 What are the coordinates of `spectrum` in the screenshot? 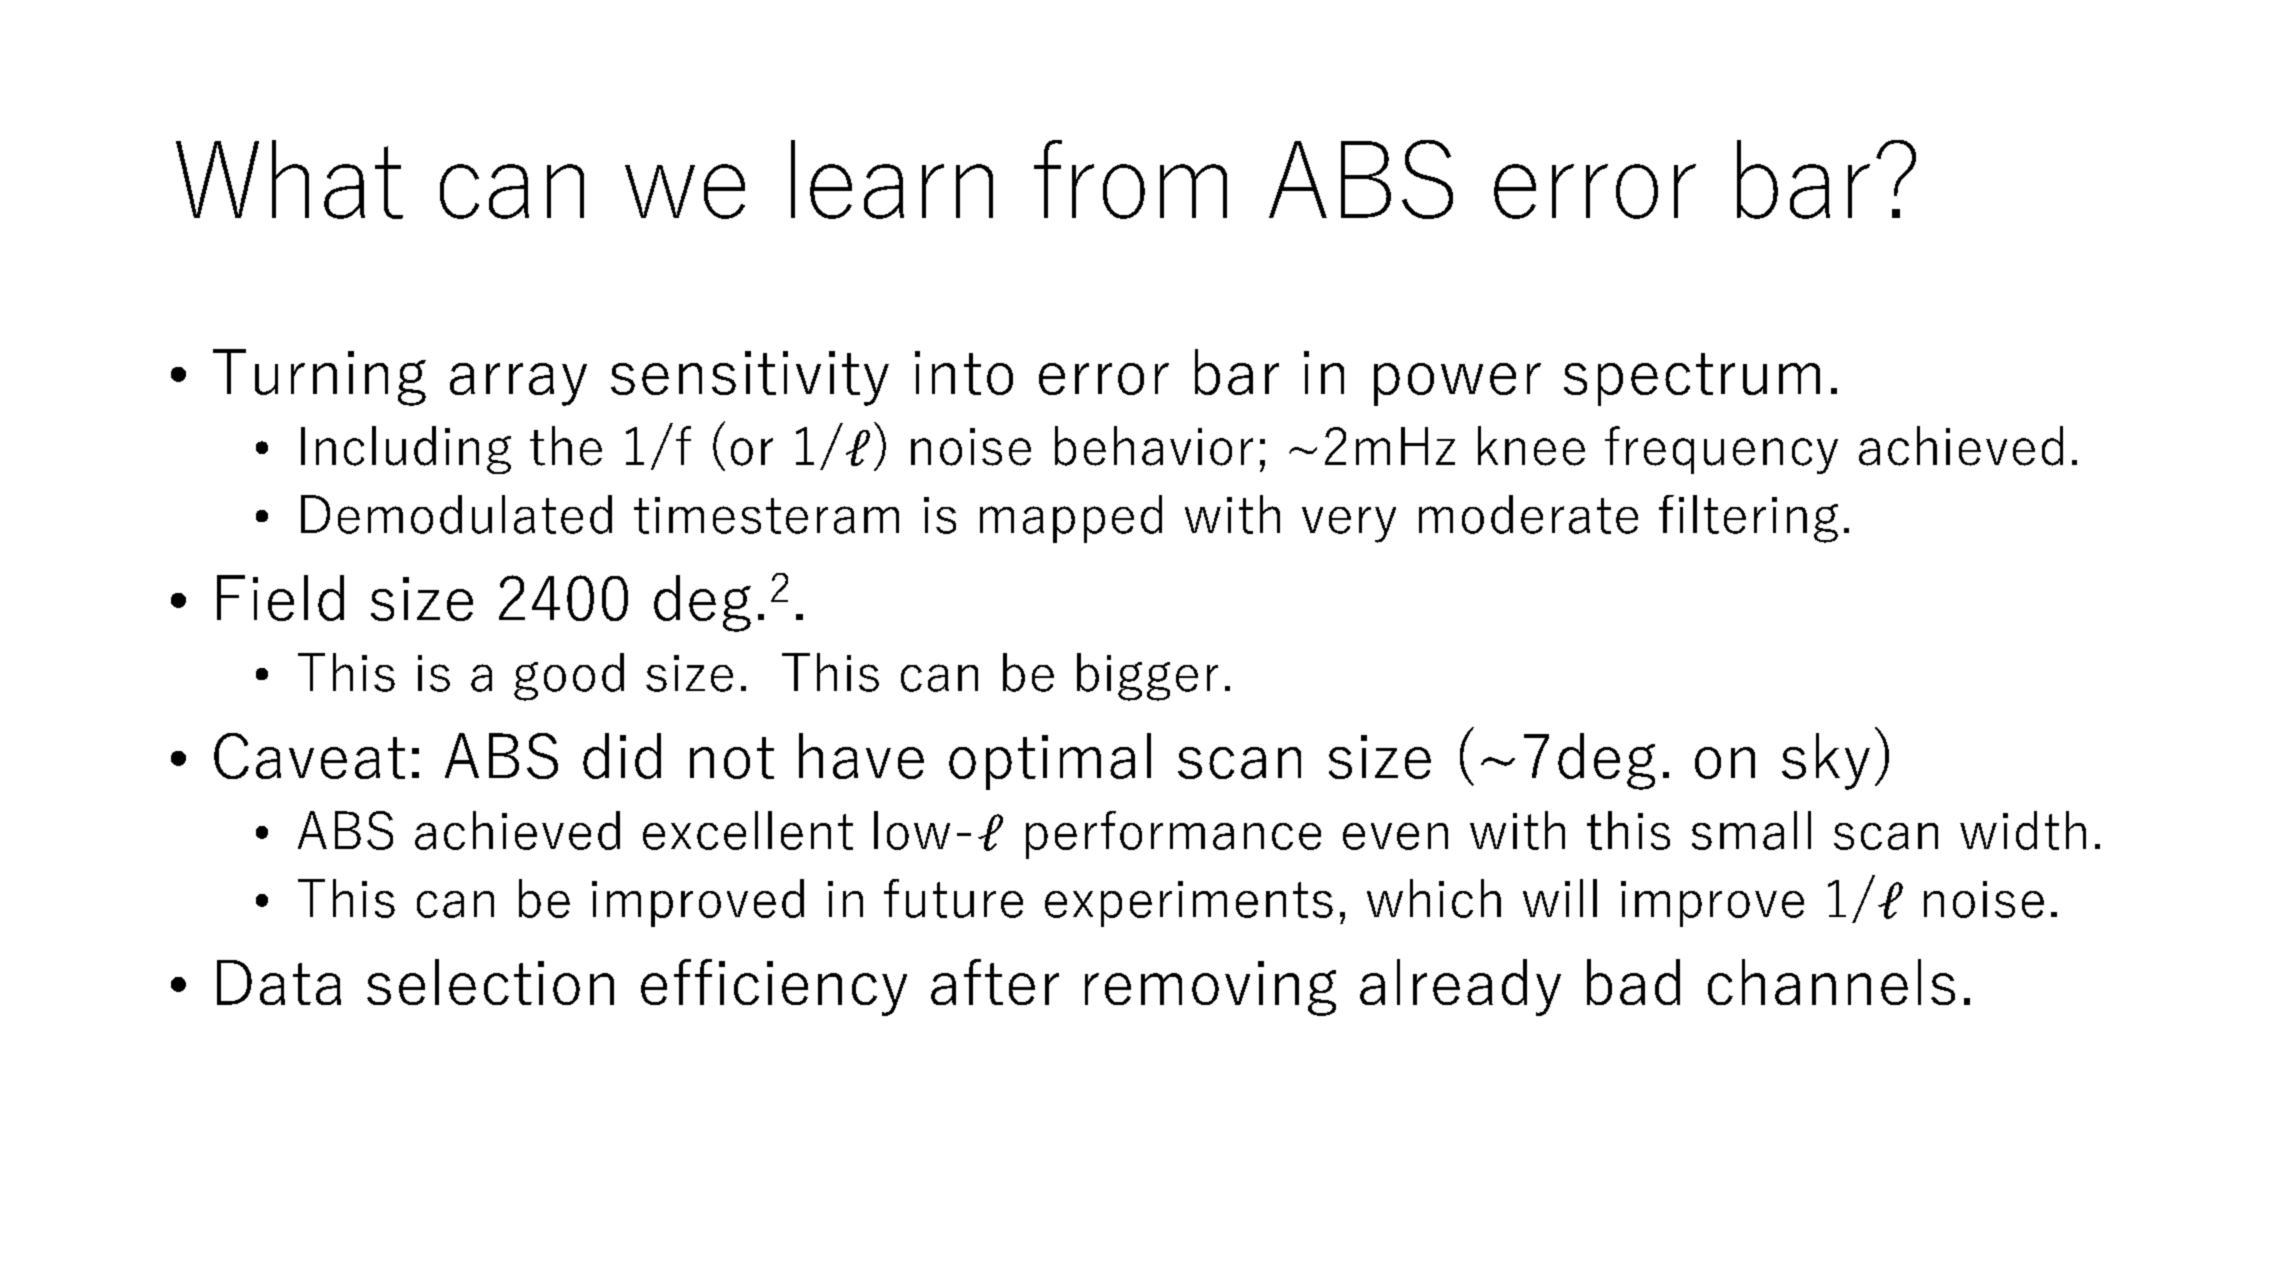 It's located at (1692, 379).
